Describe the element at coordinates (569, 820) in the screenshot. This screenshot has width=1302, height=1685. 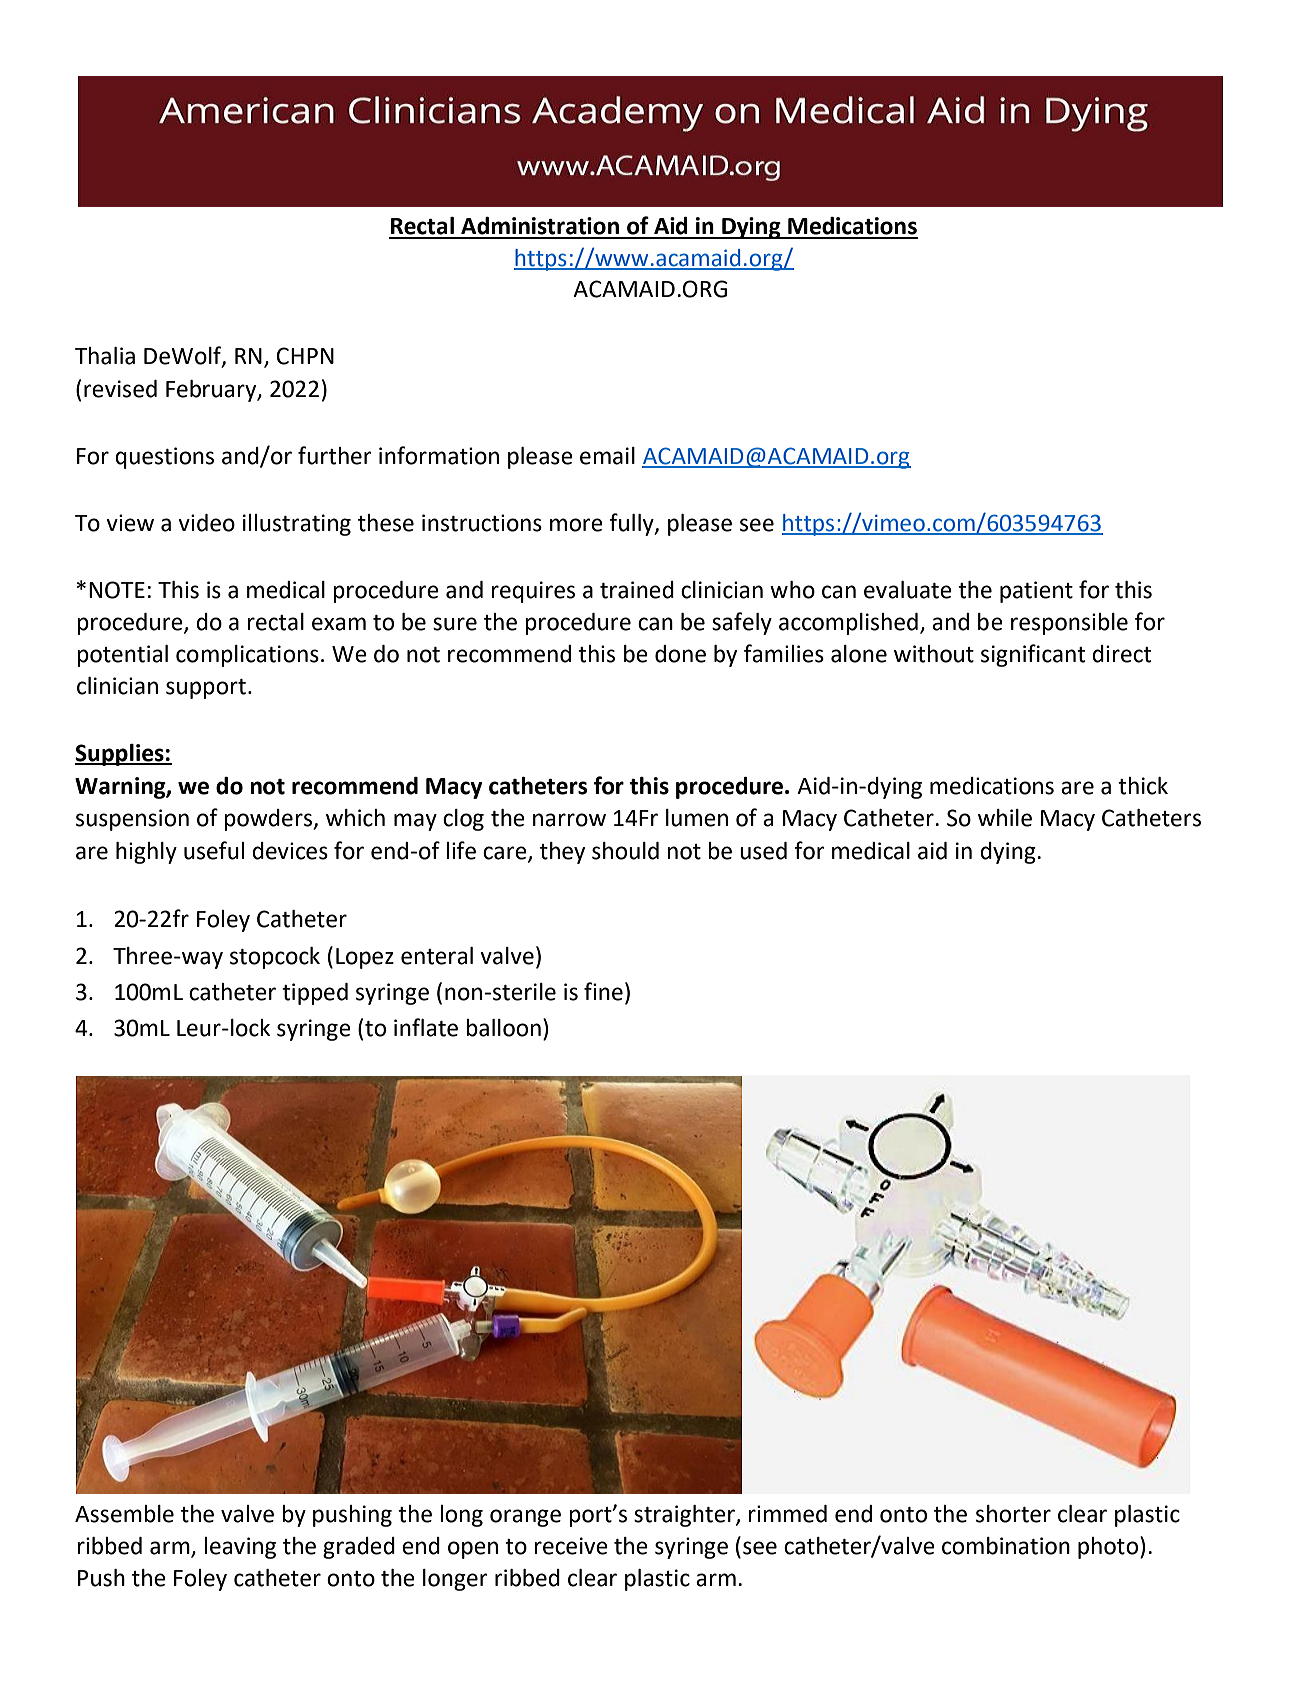
I see `narrow` at that location.
